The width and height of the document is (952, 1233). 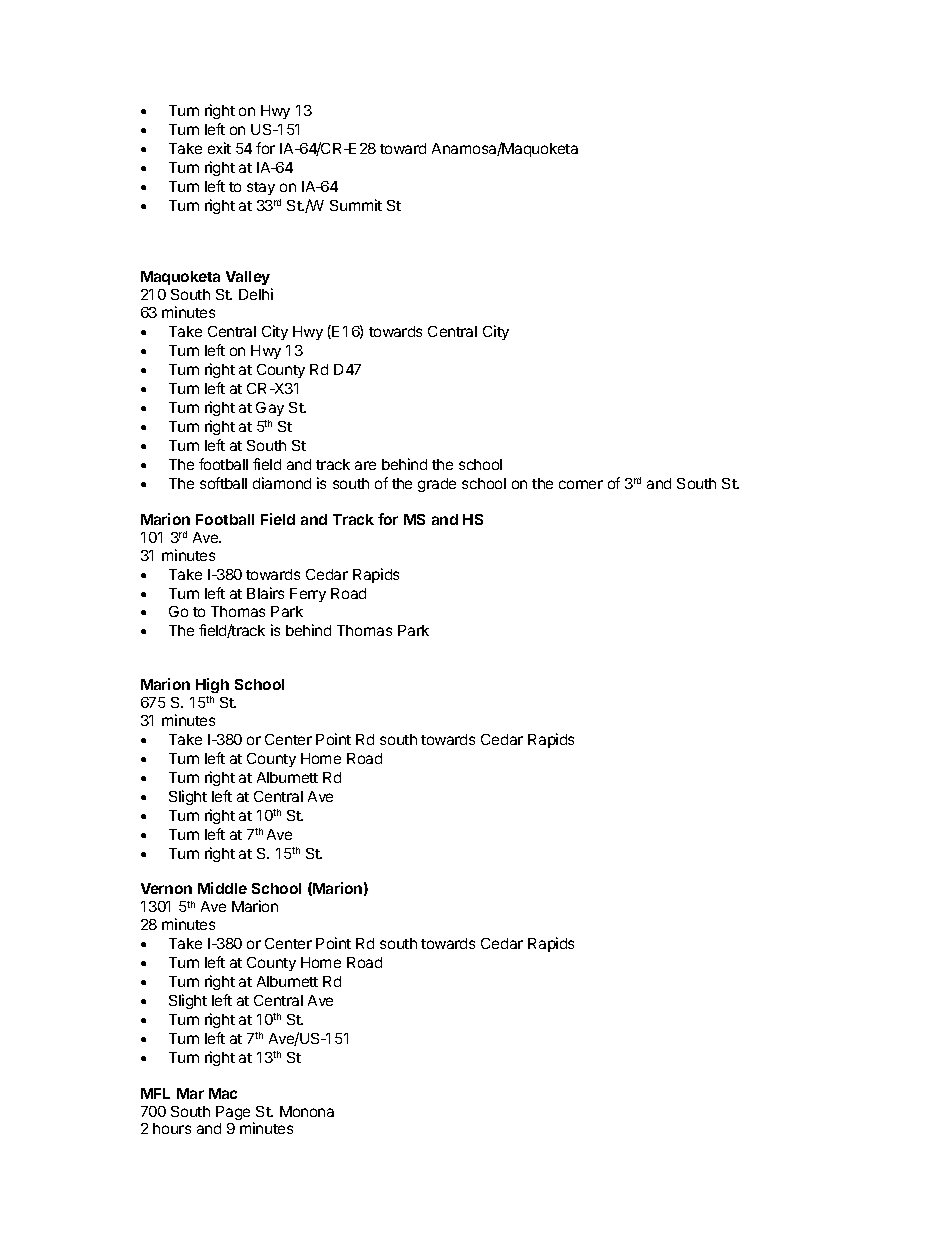 I want to click on corner, so click(x=581, y=484).
